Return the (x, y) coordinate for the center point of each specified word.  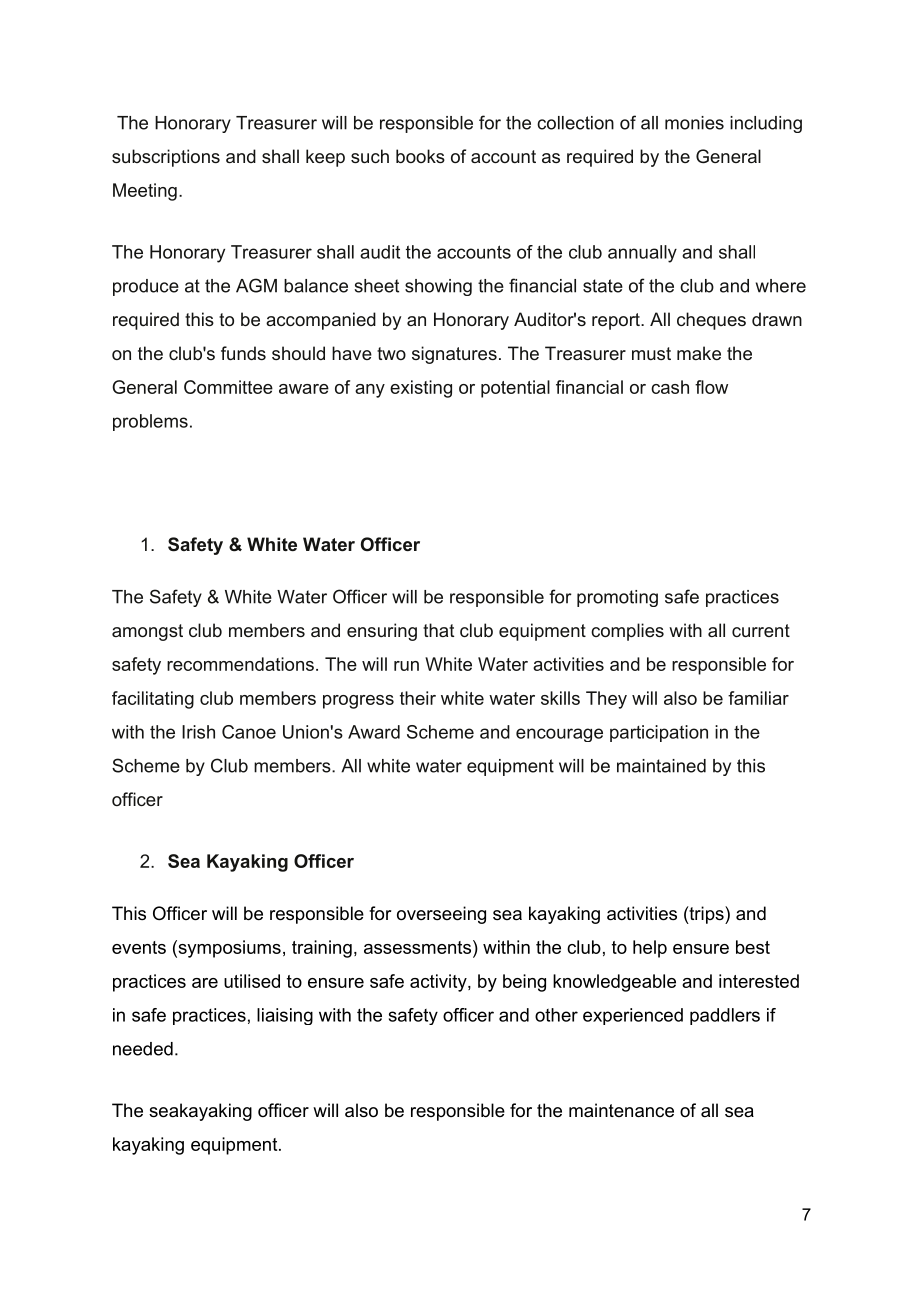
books (420, 156)
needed (143, 1049)
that (438, 630)
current (761, 630)
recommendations (240, 664)
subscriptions (166, 158)
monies (694, 123)
